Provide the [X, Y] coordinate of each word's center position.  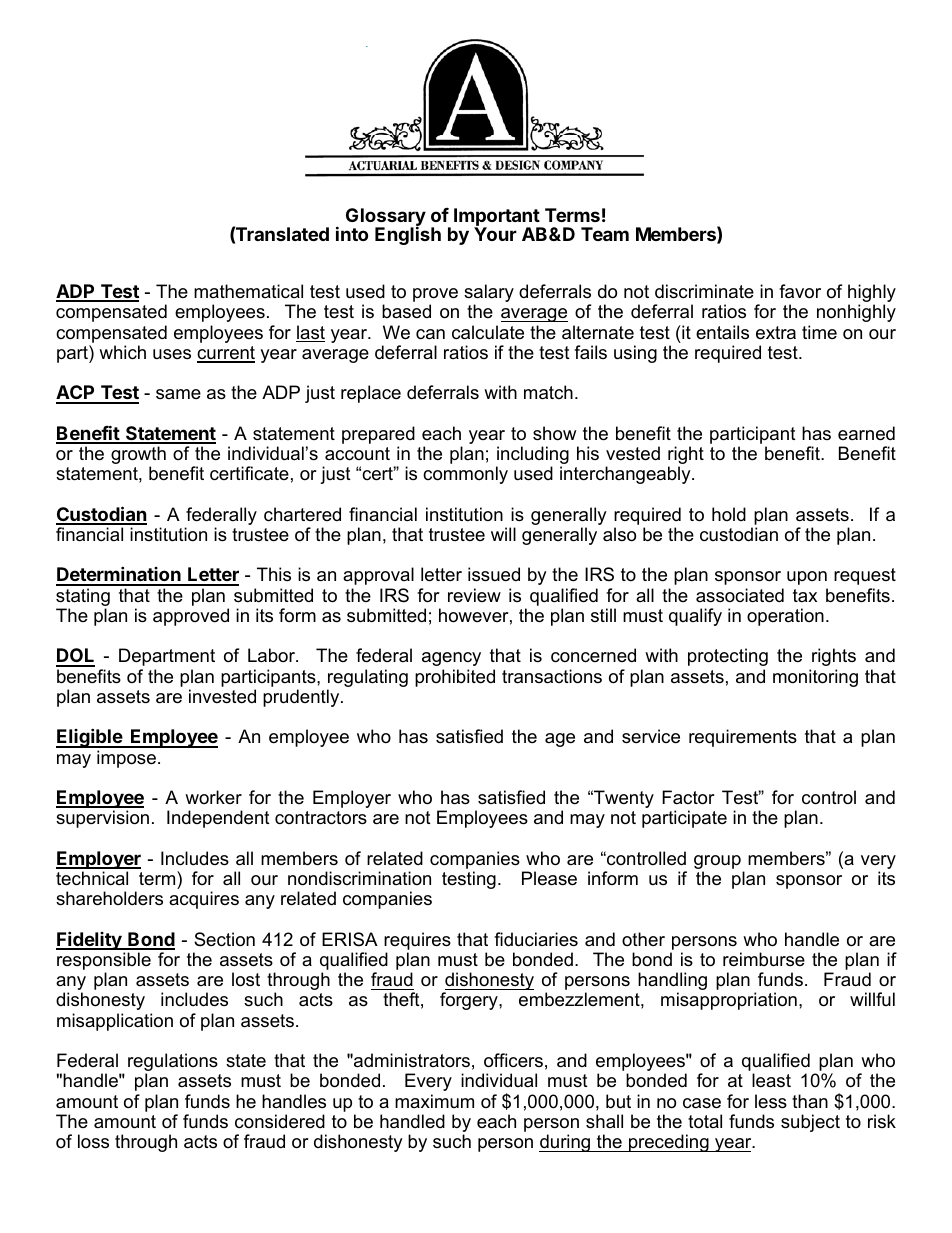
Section [224, 939]
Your [495, 233]
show [554, 433]
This [274, 574]
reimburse [764, 959]
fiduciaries [536, 939]
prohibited [455, 678]
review [474, 595]
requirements [743, 738]
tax [805, 595]
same [178, 394]
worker [213, 797]
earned [866, 433]
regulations [173, 1063]
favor [800, 291]
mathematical [248, 291]
